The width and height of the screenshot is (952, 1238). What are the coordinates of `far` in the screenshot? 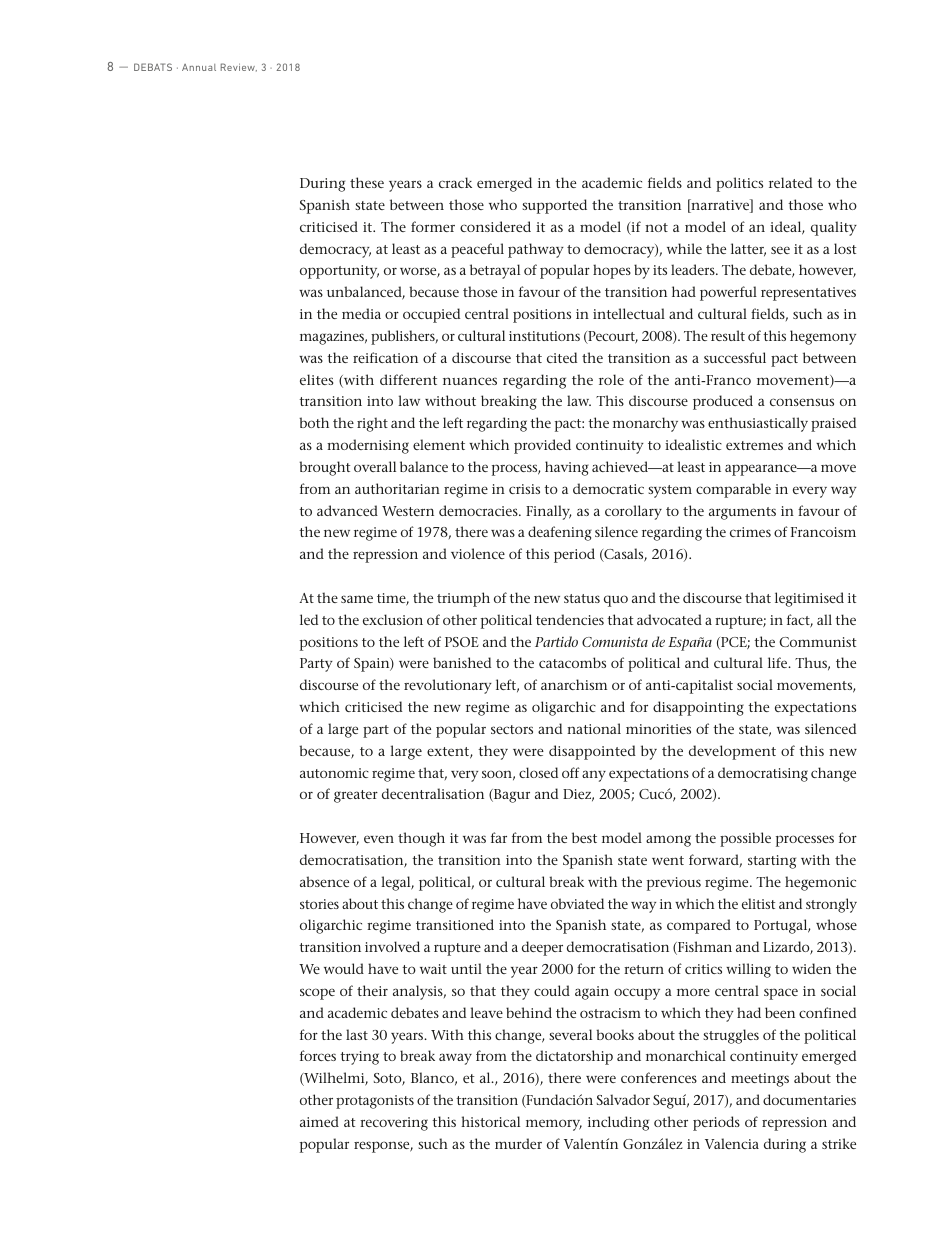 It's located at (499, 837).
